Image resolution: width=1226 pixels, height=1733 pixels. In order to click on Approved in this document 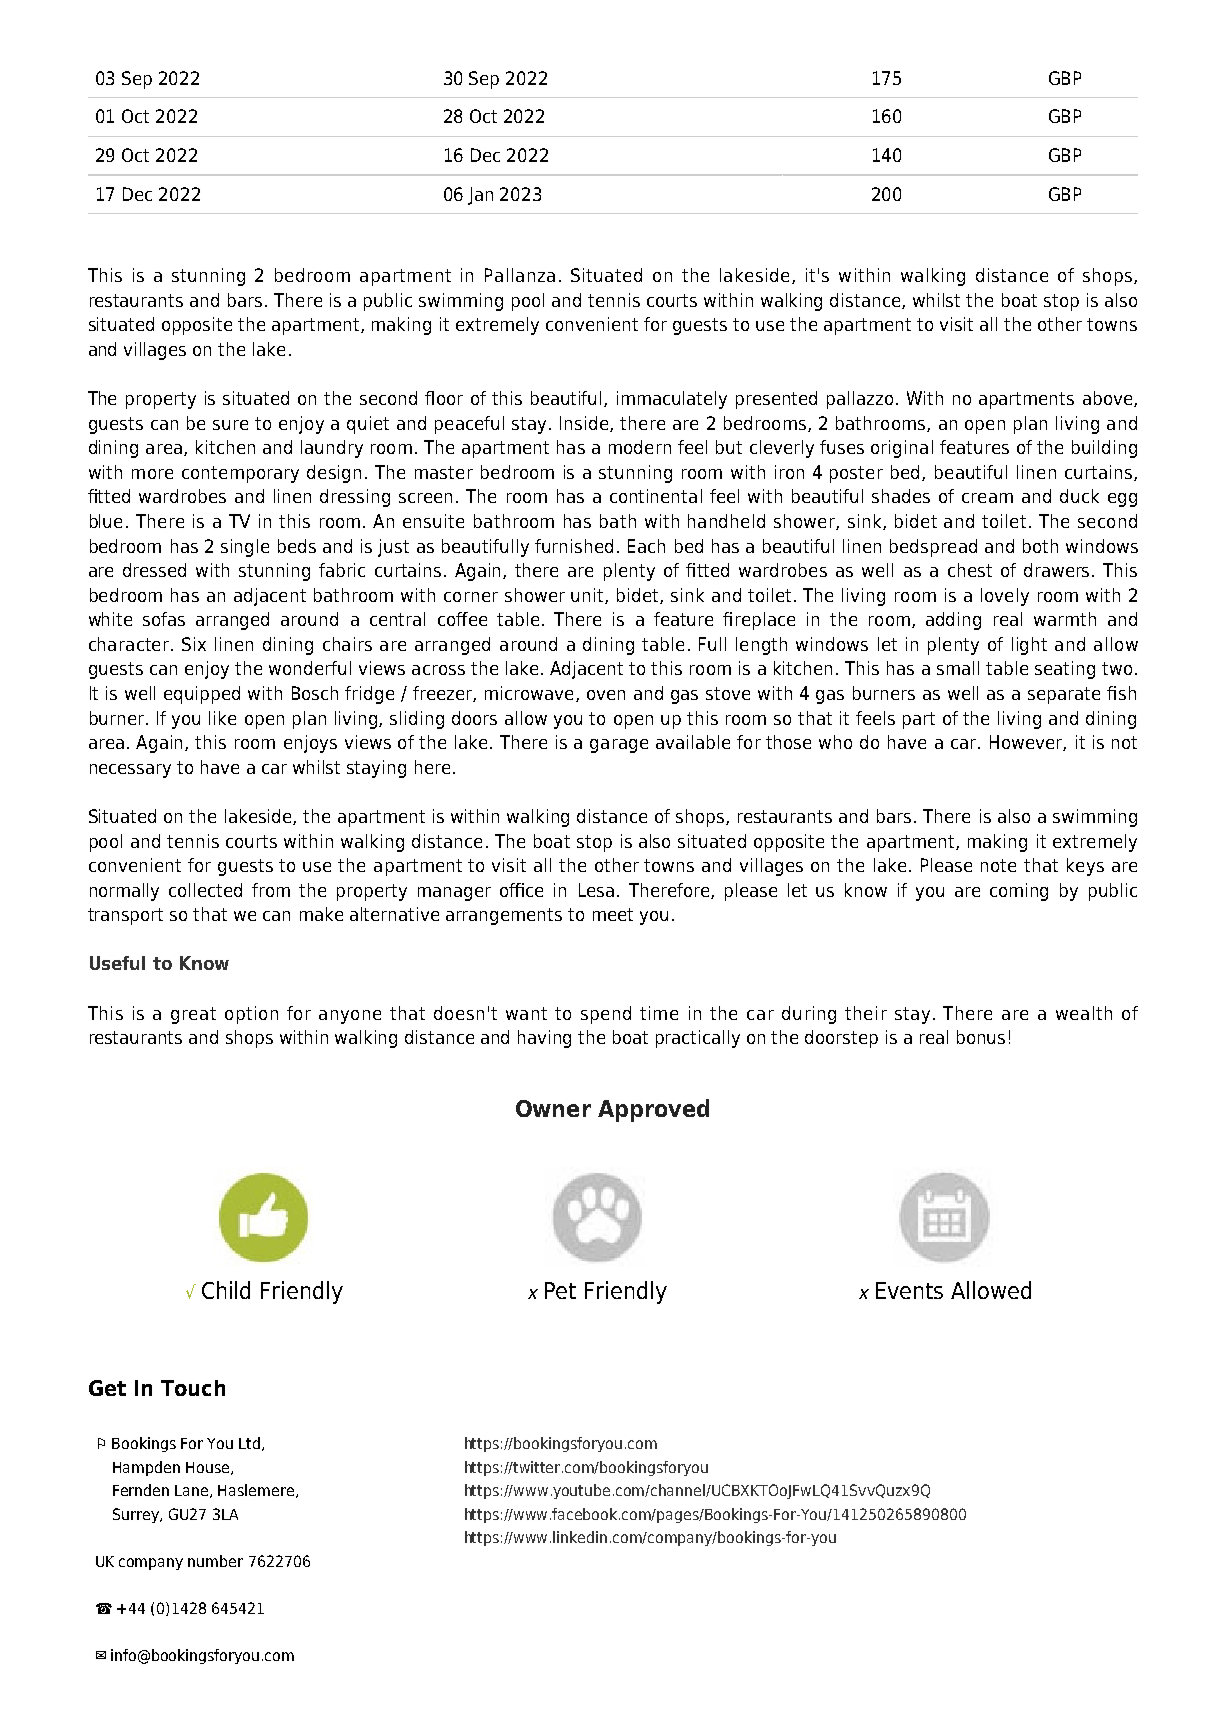, I will do `click(653, 1110)`.
